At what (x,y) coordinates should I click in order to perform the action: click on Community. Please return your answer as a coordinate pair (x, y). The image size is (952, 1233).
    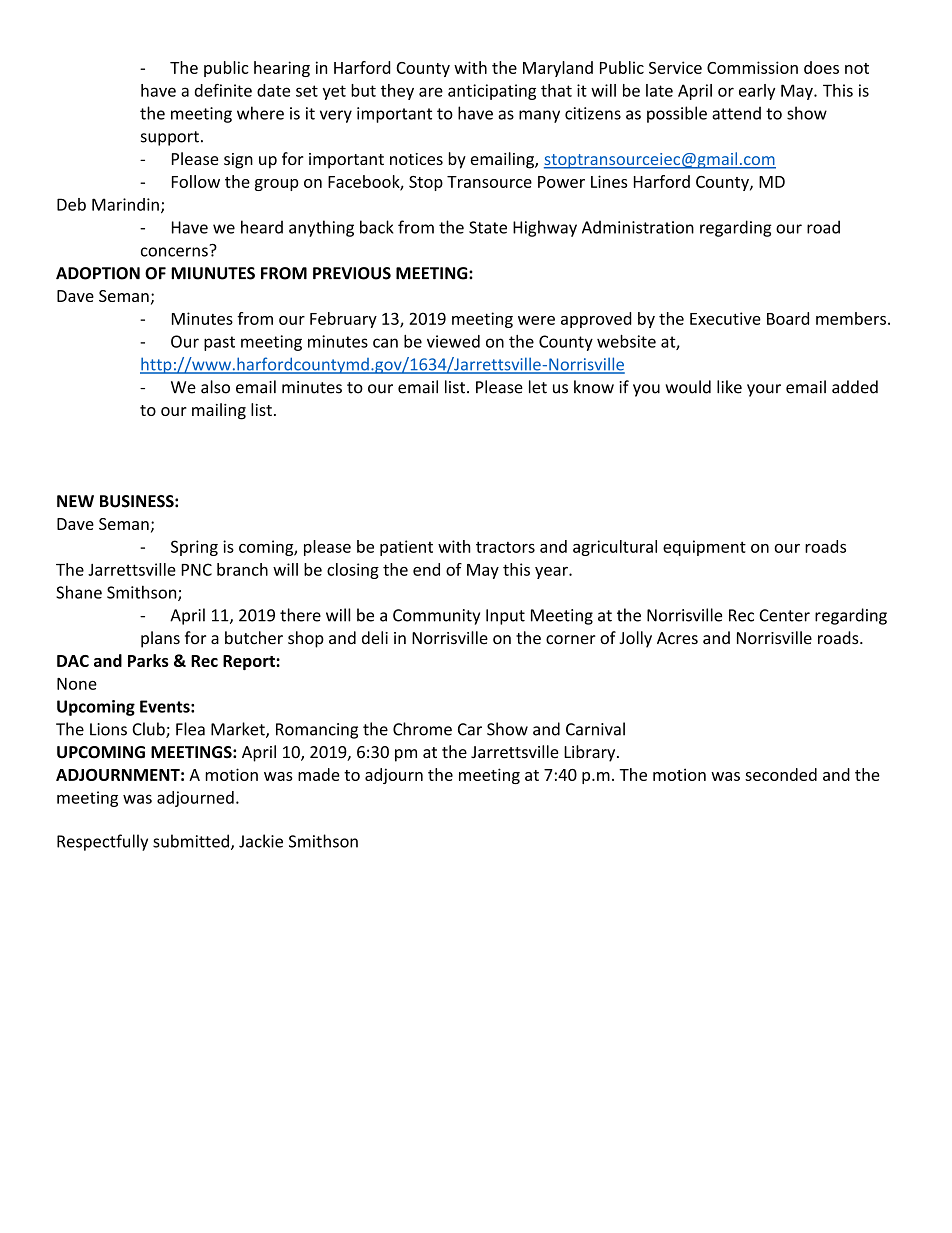
    Looking at the image, I should click on (436, 617).
